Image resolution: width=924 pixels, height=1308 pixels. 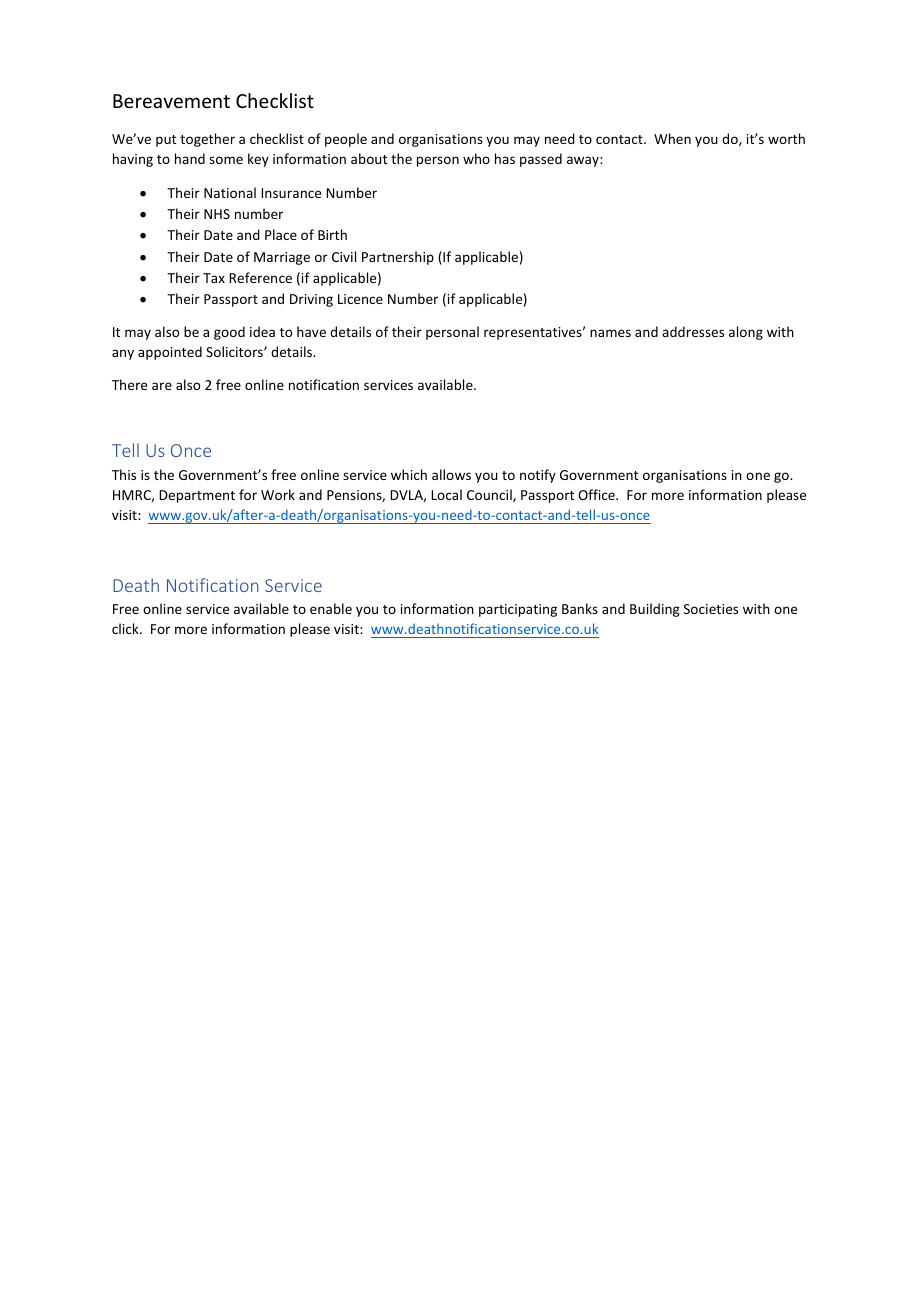 I want to click on Bereavement, so click(x=171, y=101).
